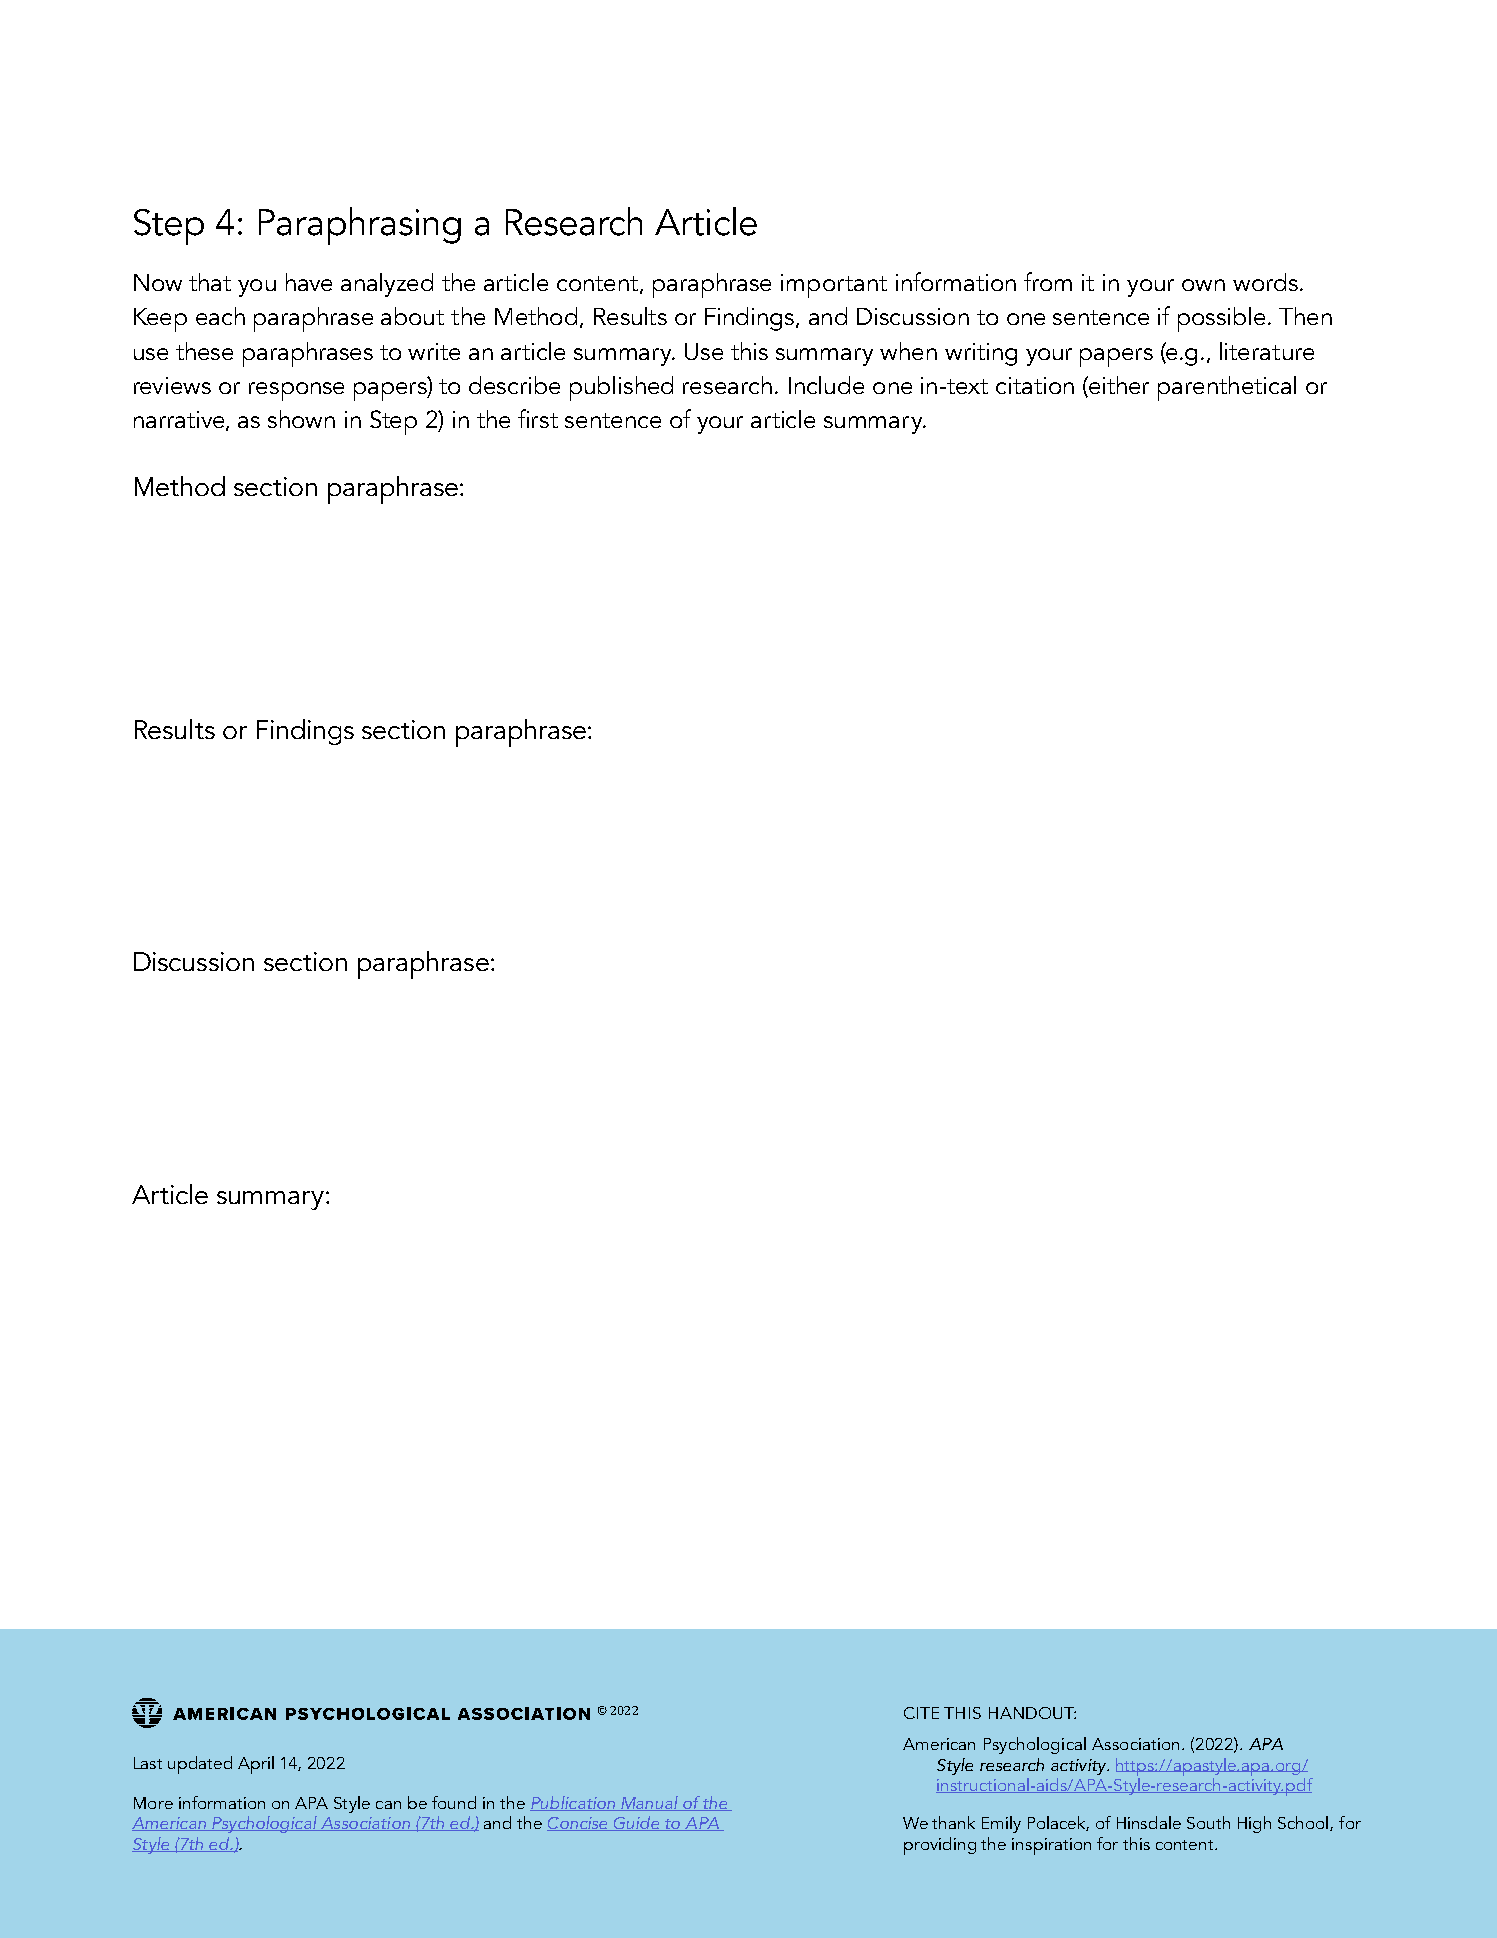  What do you see at coordinates (153, 1803) in the screenshot?
I see `More` at bounding box center [153, 1803].
